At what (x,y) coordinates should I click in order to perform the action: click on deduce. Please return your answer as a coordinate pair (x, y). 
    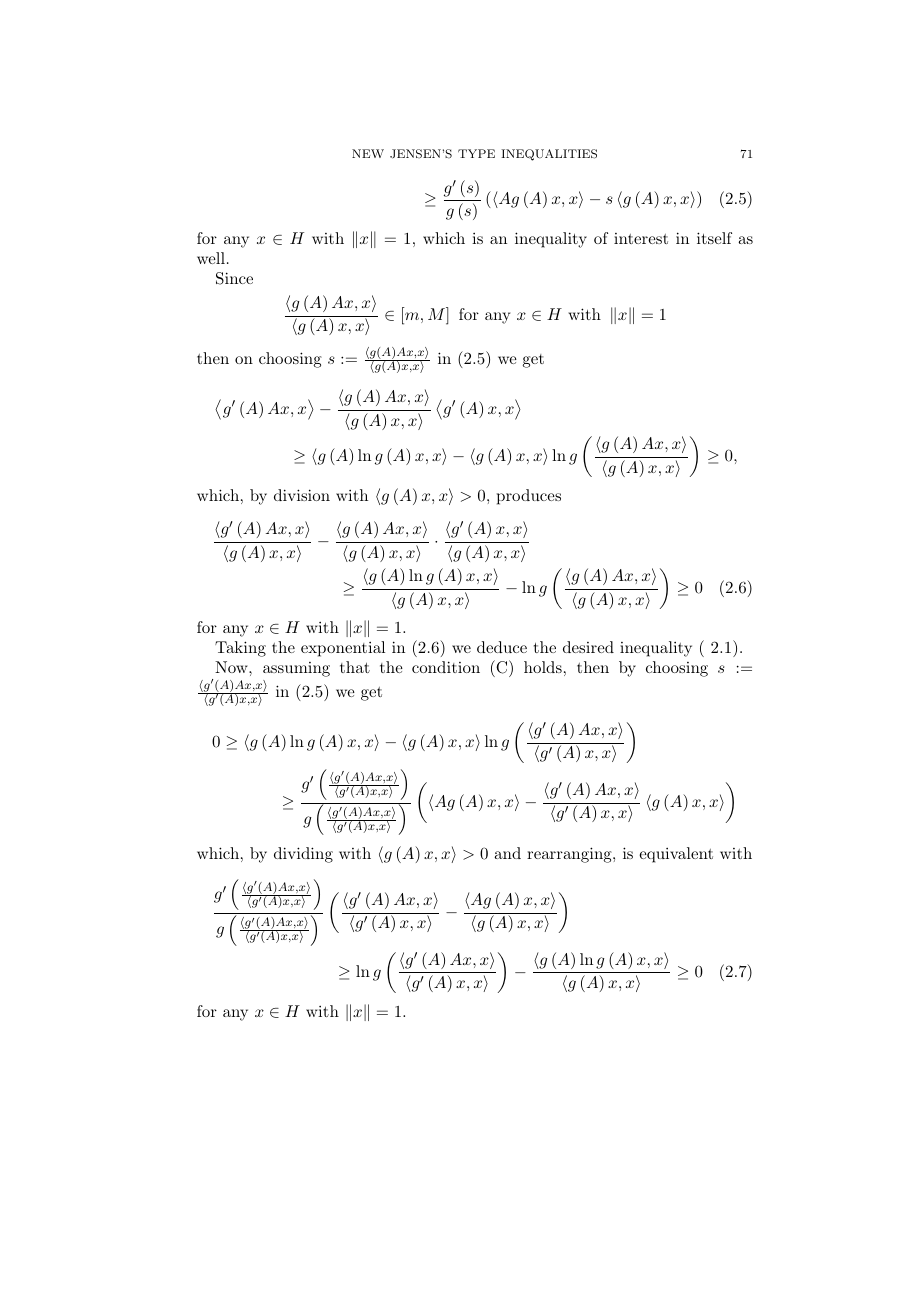
    Looking at the image, I should click on (502, 647).
